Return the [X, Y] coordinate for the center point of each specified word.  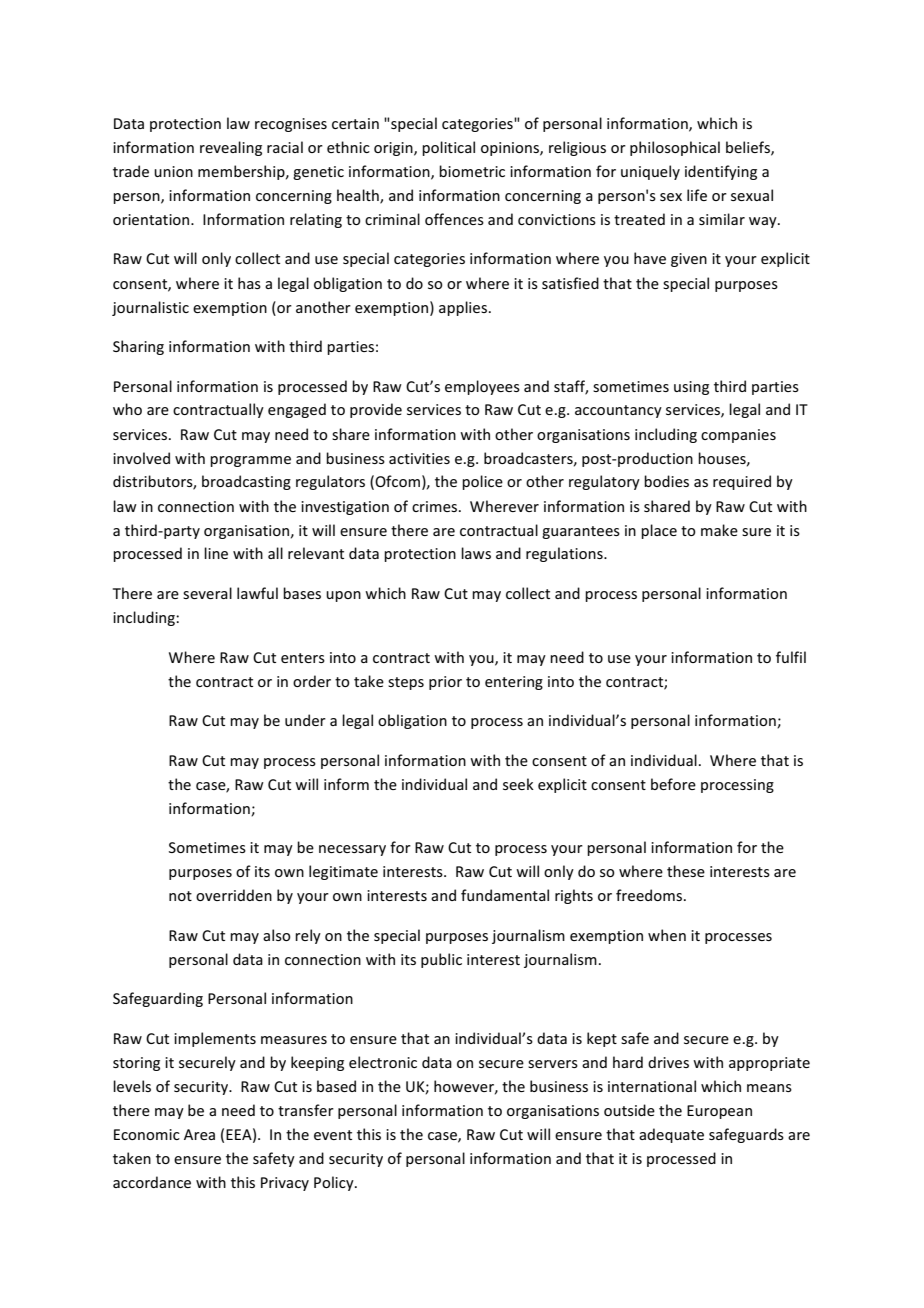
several [207, 593]
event [333, 1135]
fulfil [791, 657]
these [686, 871]
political [448, 148]
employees [482, 387]
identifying [721, 172]
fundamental [505, 895]
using [691, 388]
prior [445, 683]
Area [199, 1134]
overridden [234, 895]
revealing [231, 148]
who [127, 409]
